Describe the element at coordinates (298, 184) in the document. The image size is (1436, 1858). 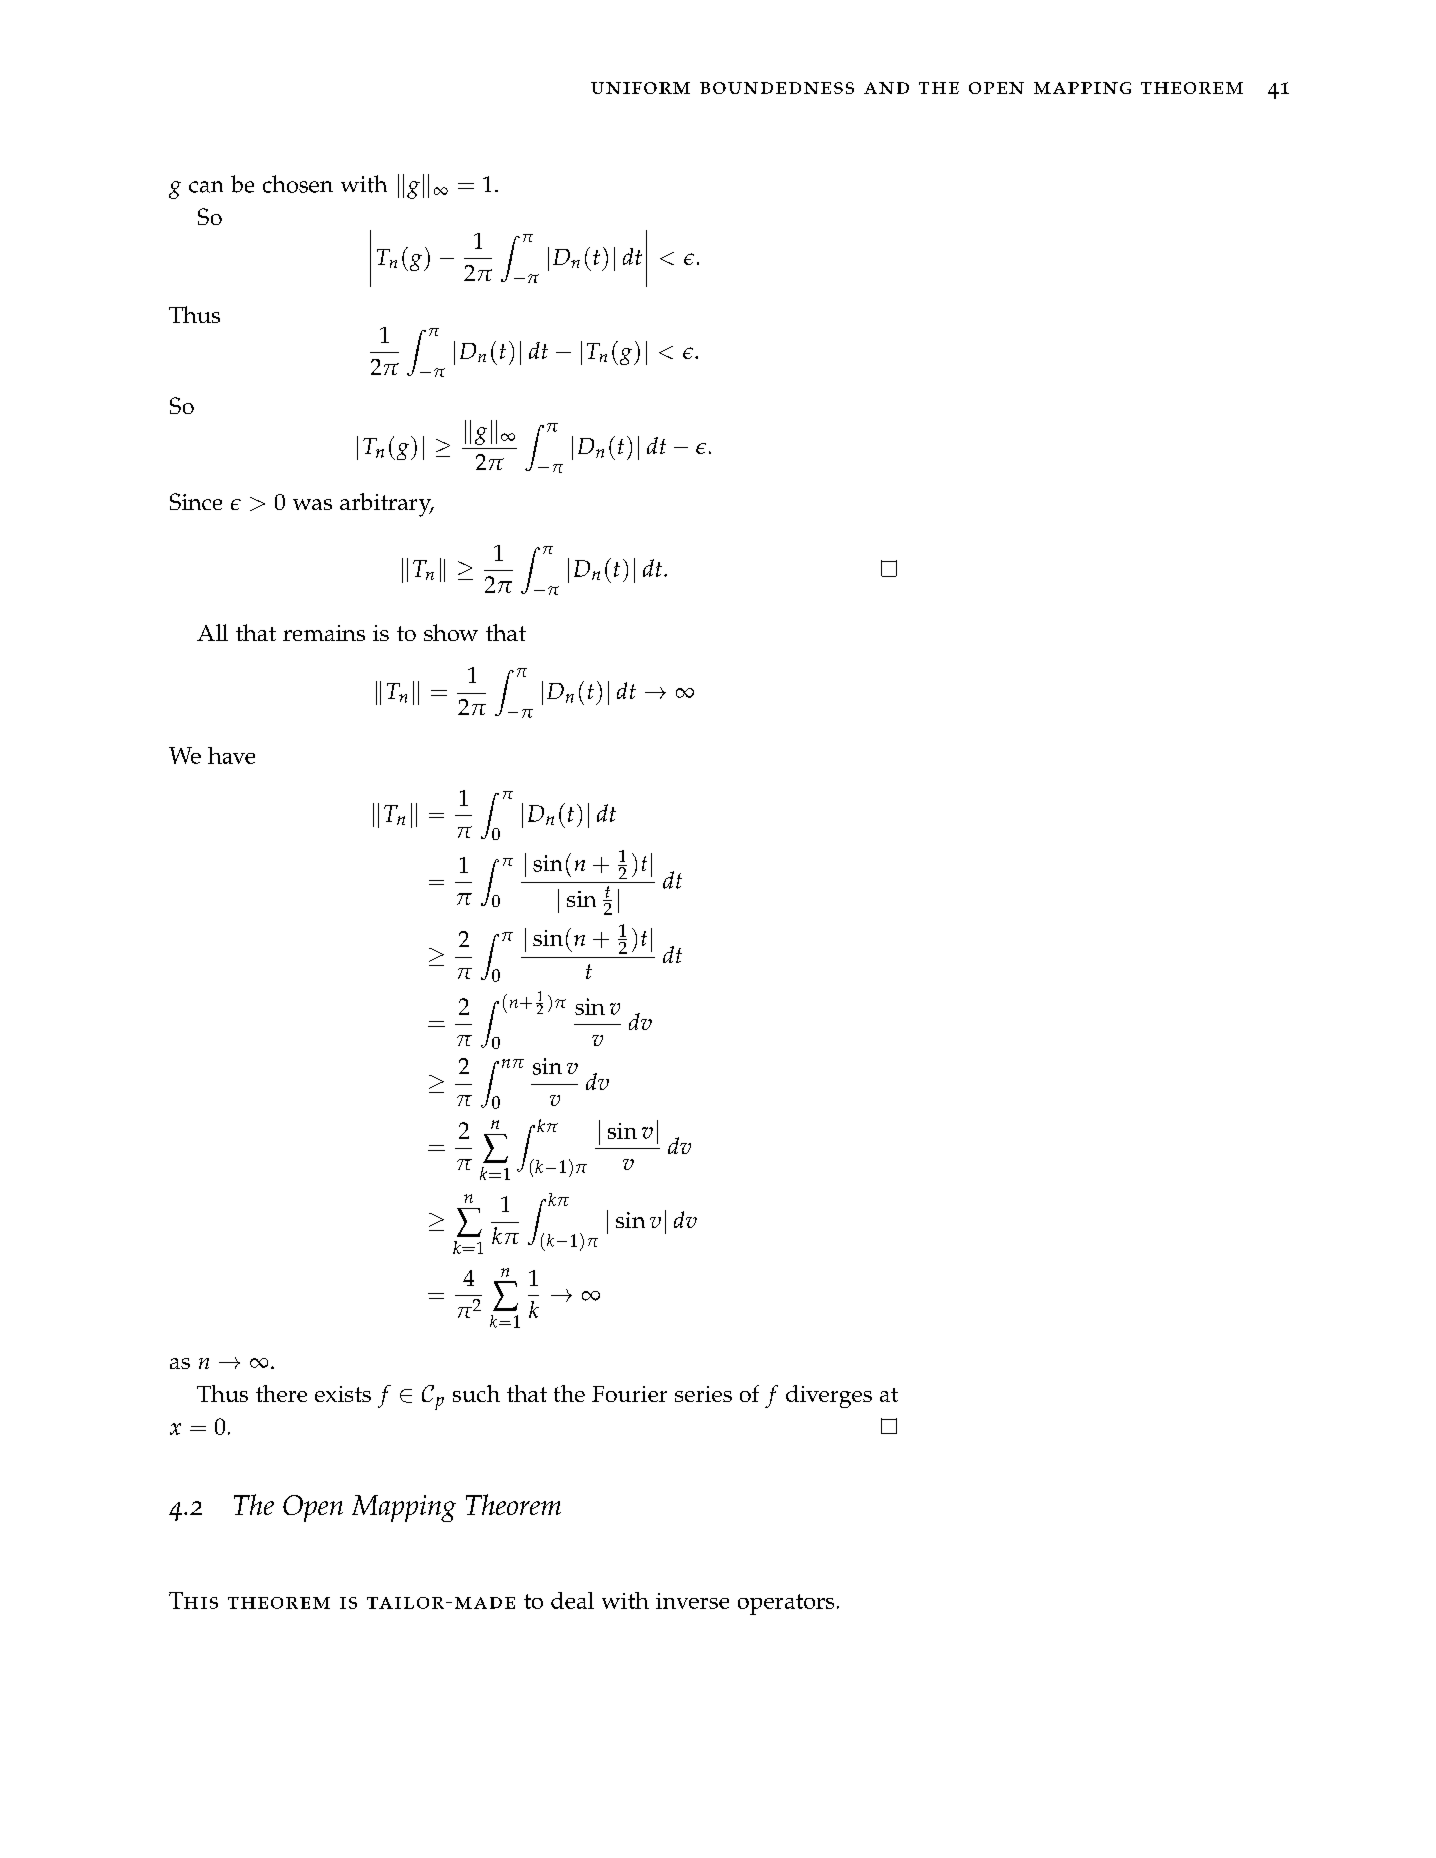
I see `chosen` at that location.
